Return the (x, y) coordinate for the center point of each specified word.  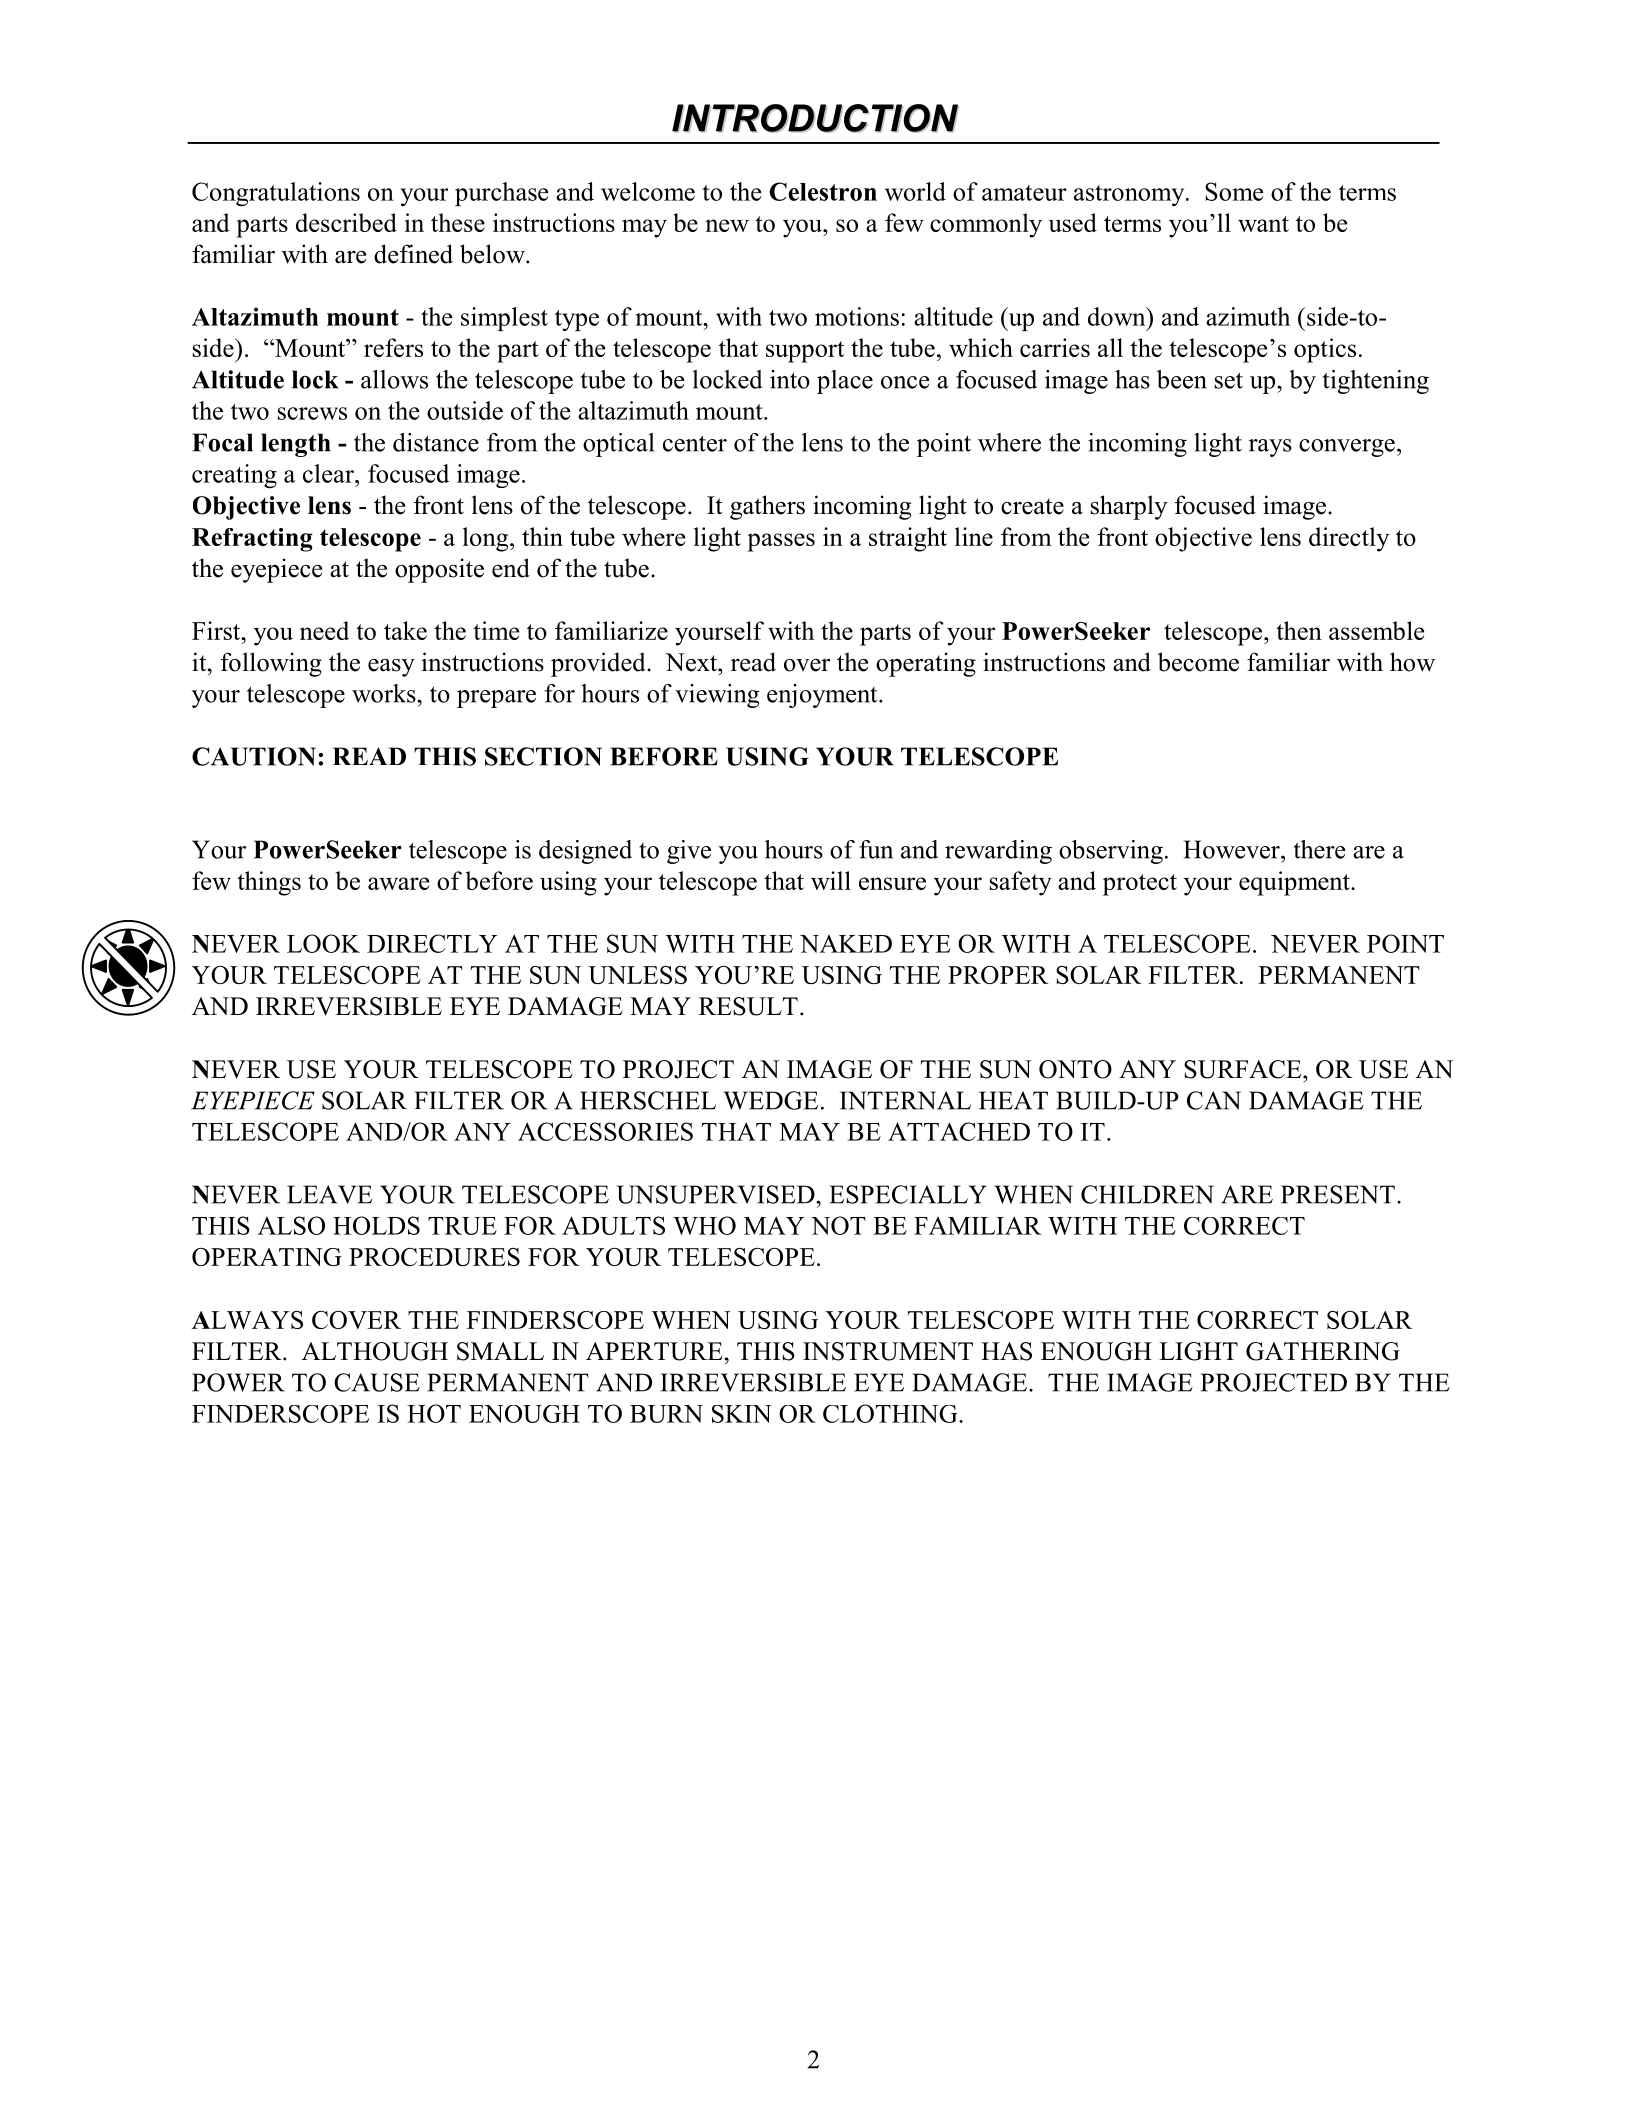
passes (781, 542)
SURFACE (1244, 1069)
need (324, 630)
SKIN (742, 1414)
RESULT (748, 1006)
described (346, 222)
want (1263, 224)
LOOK (323, 943)
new (727, 225)
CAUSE (377, 1382)
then (1299, 630)
